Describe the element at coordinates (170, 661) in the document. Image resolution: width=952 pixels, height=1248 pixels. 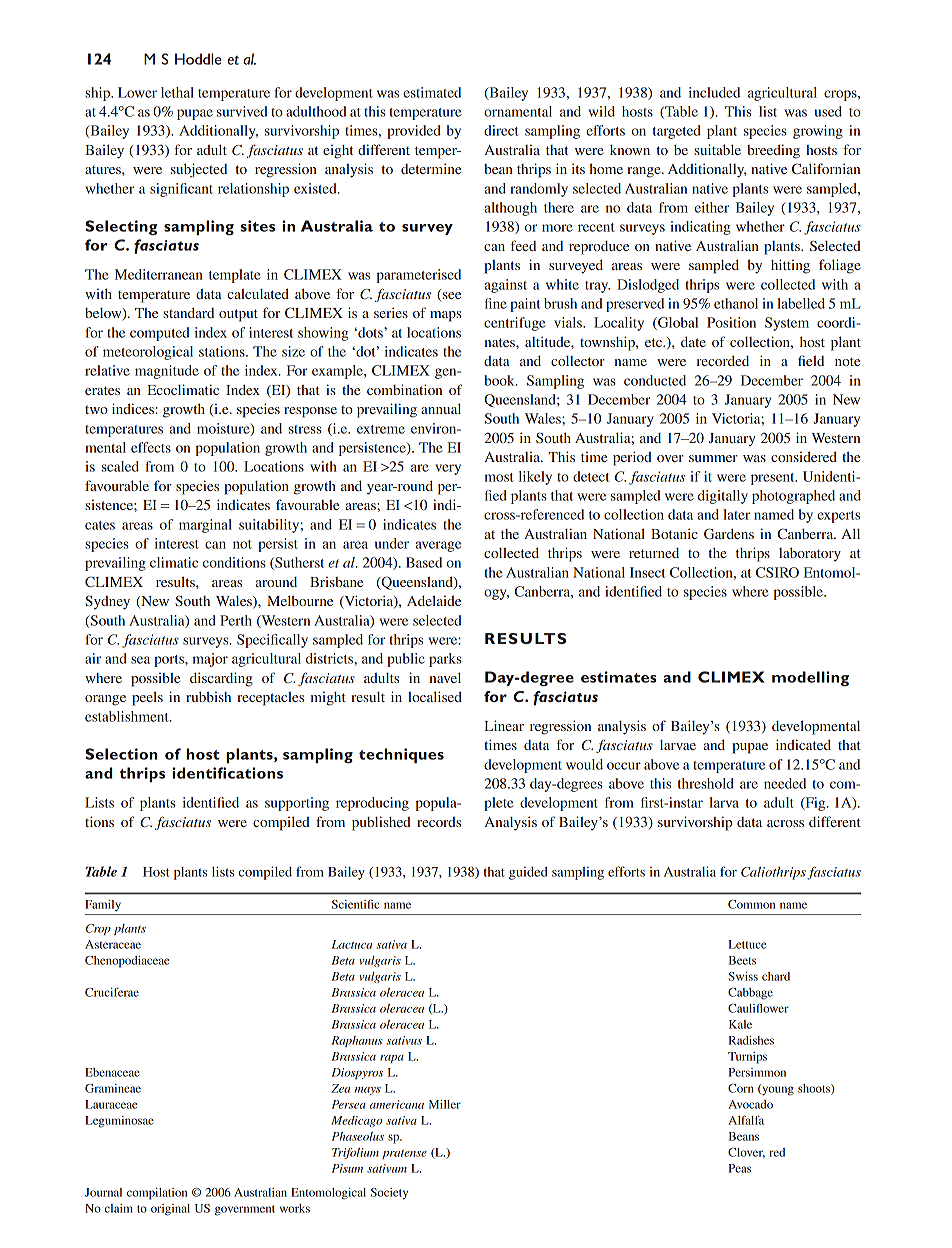
I see `ports` at that location.
